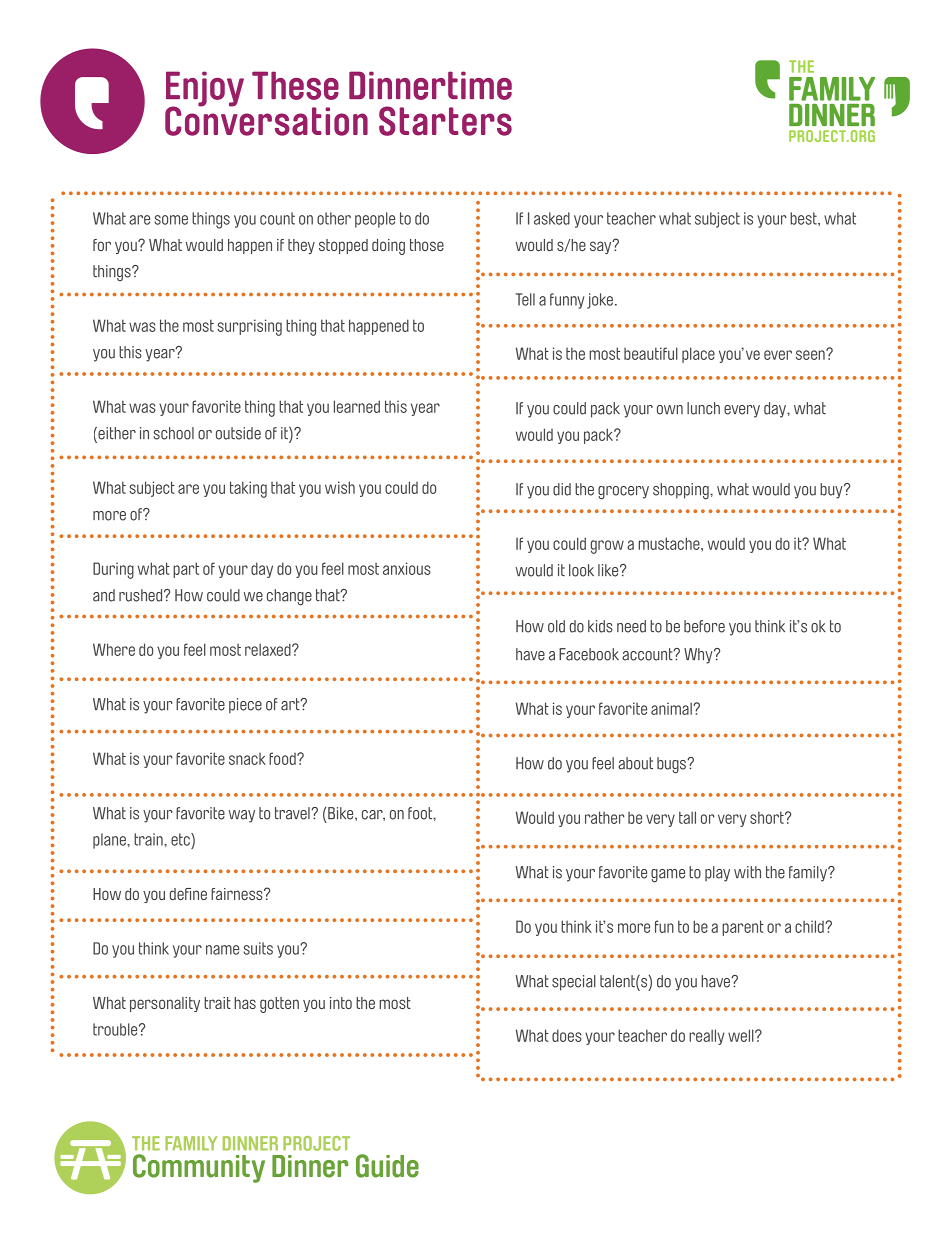  Describe the element at coordinates (205, 90) in the screenshot. I see `Enjoy` at that location.
